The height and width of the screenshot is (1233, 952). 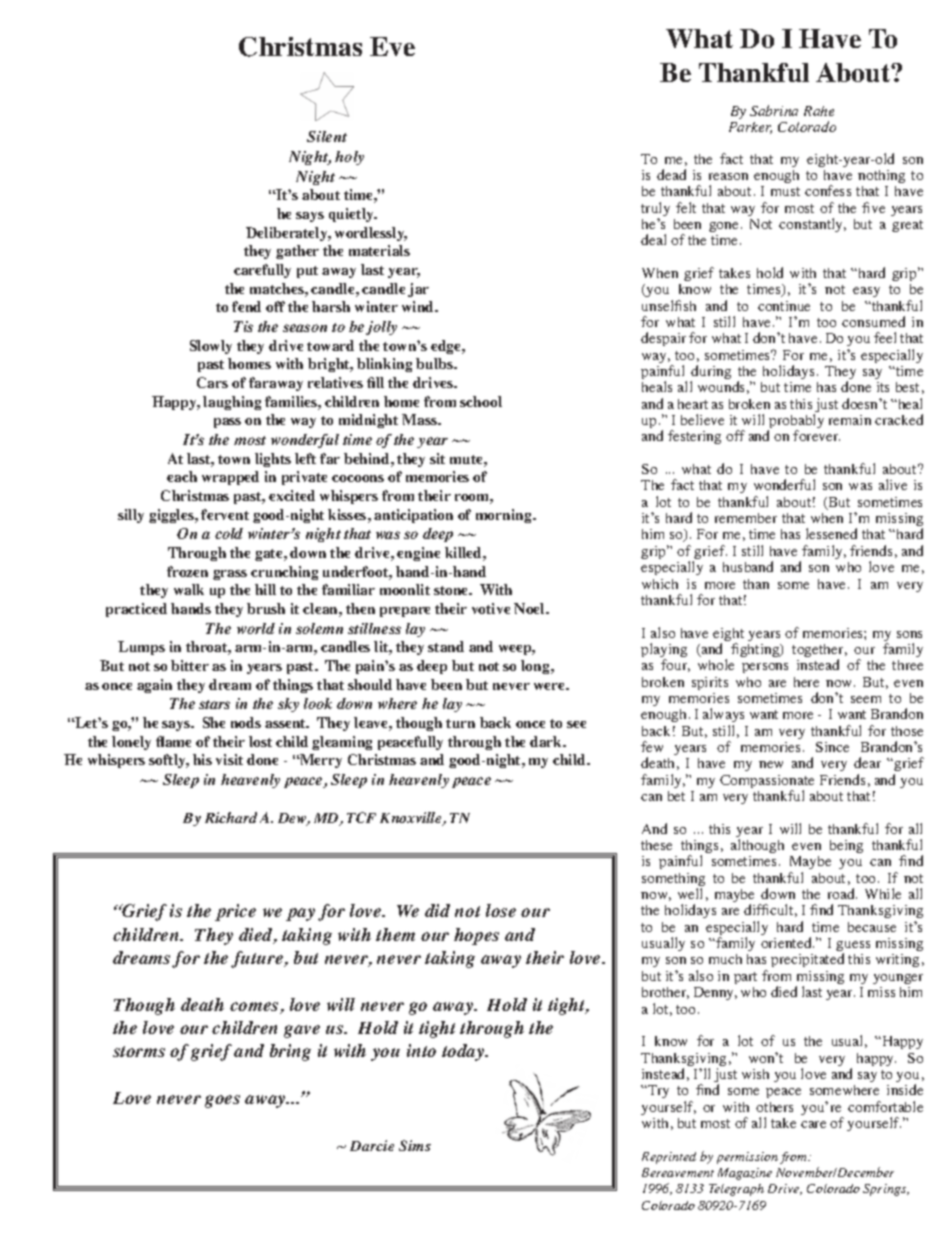 I want to click on cold, so click(x=229, y=533).
